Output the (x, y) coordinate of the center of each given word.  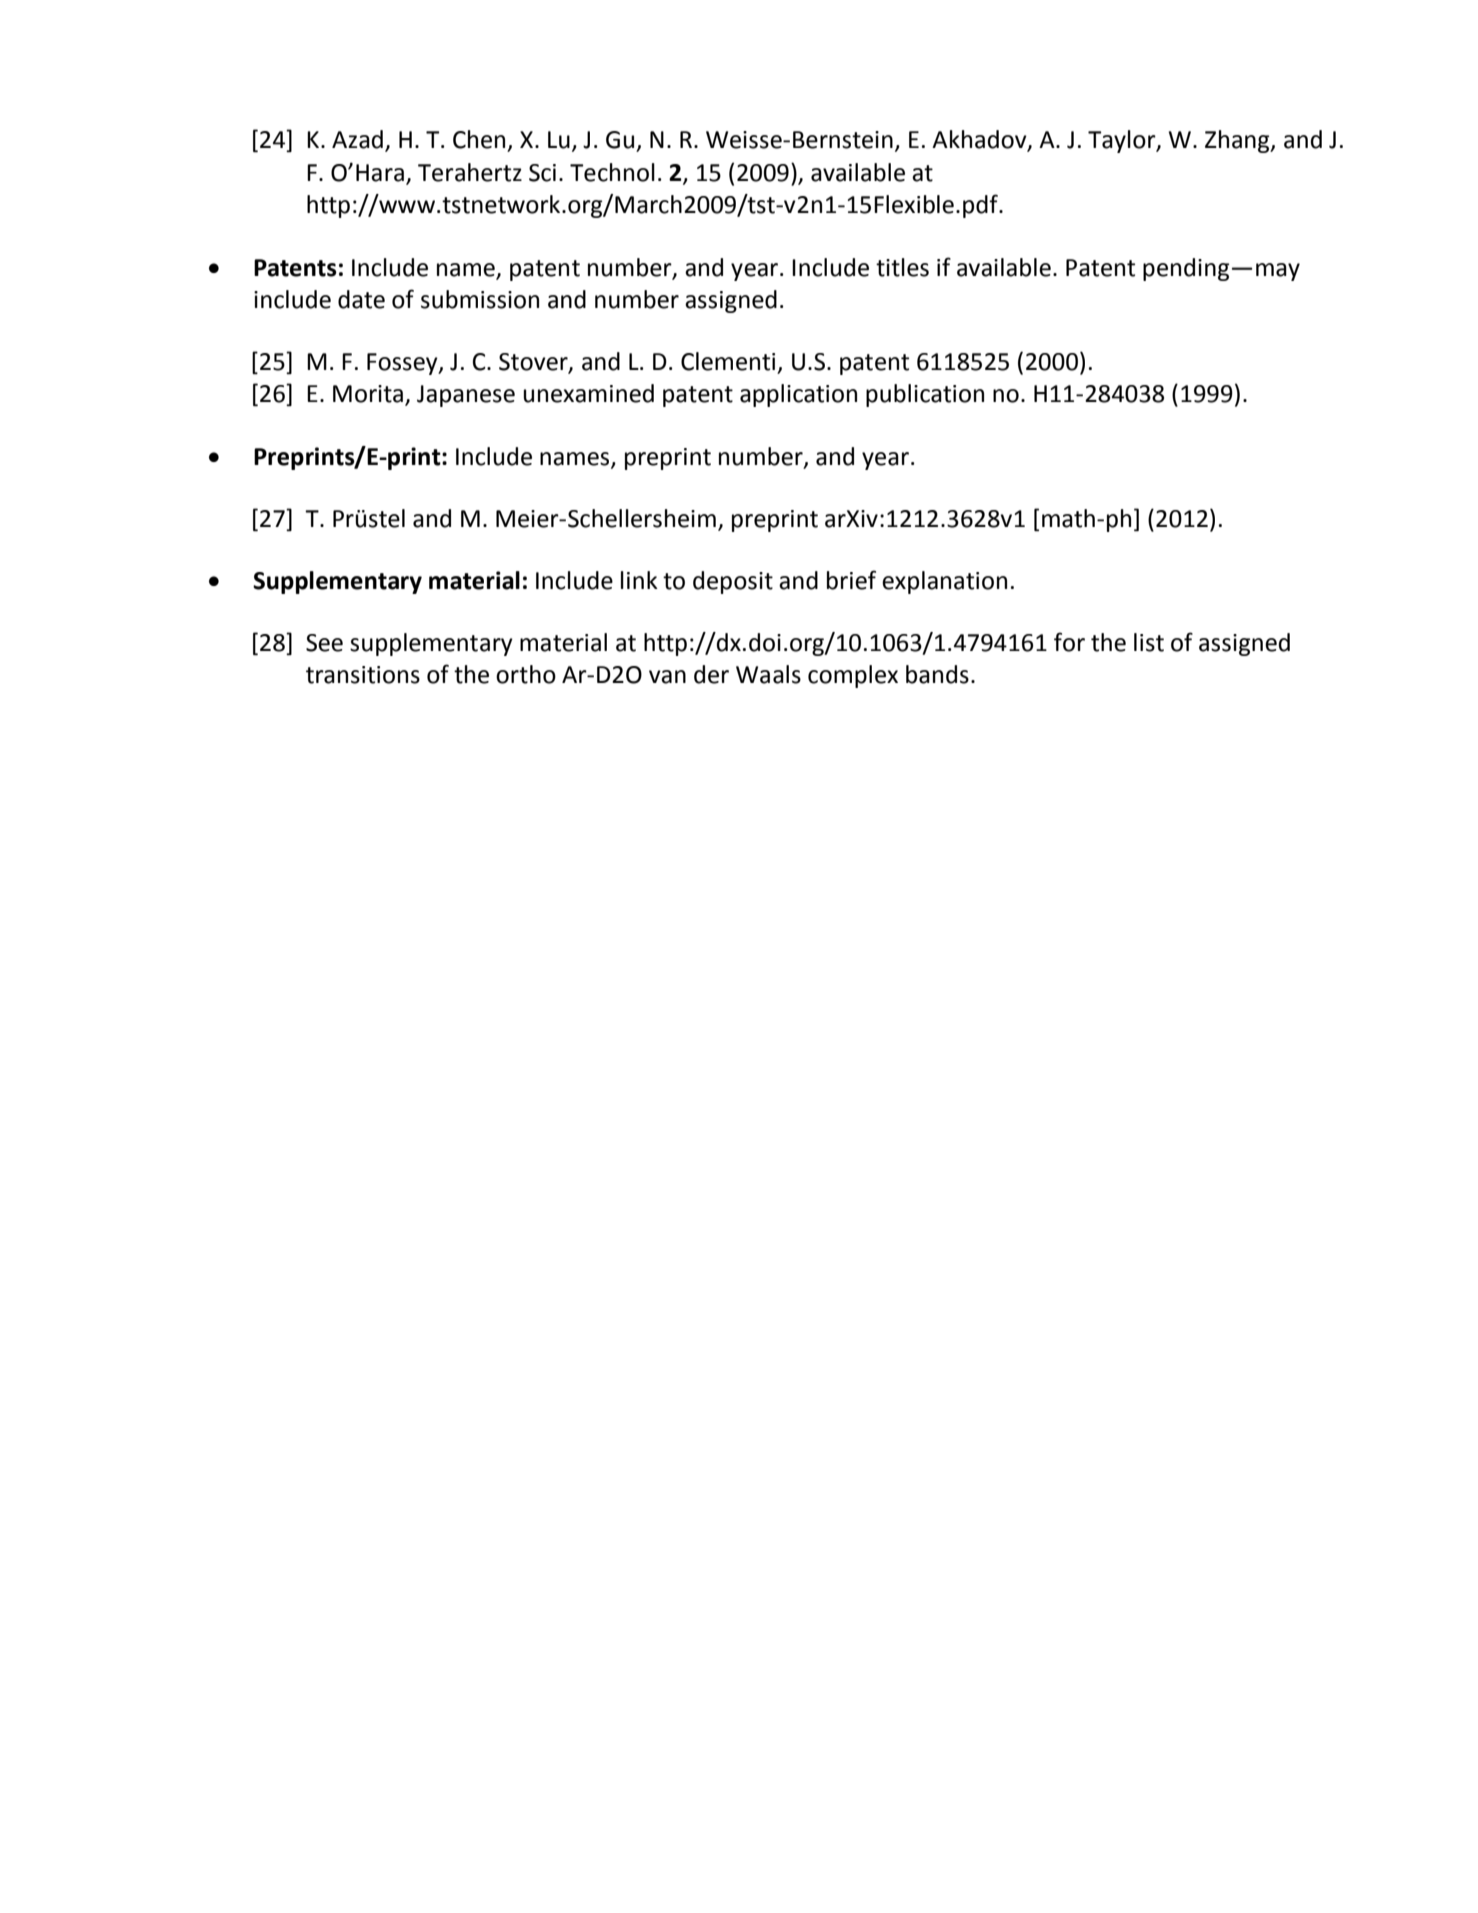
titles (902, 267)
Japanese (466, 396)
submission (480, 299)
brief (851, 580)
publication (925, 395)
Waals (768, 674)
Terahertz (470, 172)
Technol (612, 172)
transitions (363, 675)
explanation (944, 582)
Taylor (1123, 141)
